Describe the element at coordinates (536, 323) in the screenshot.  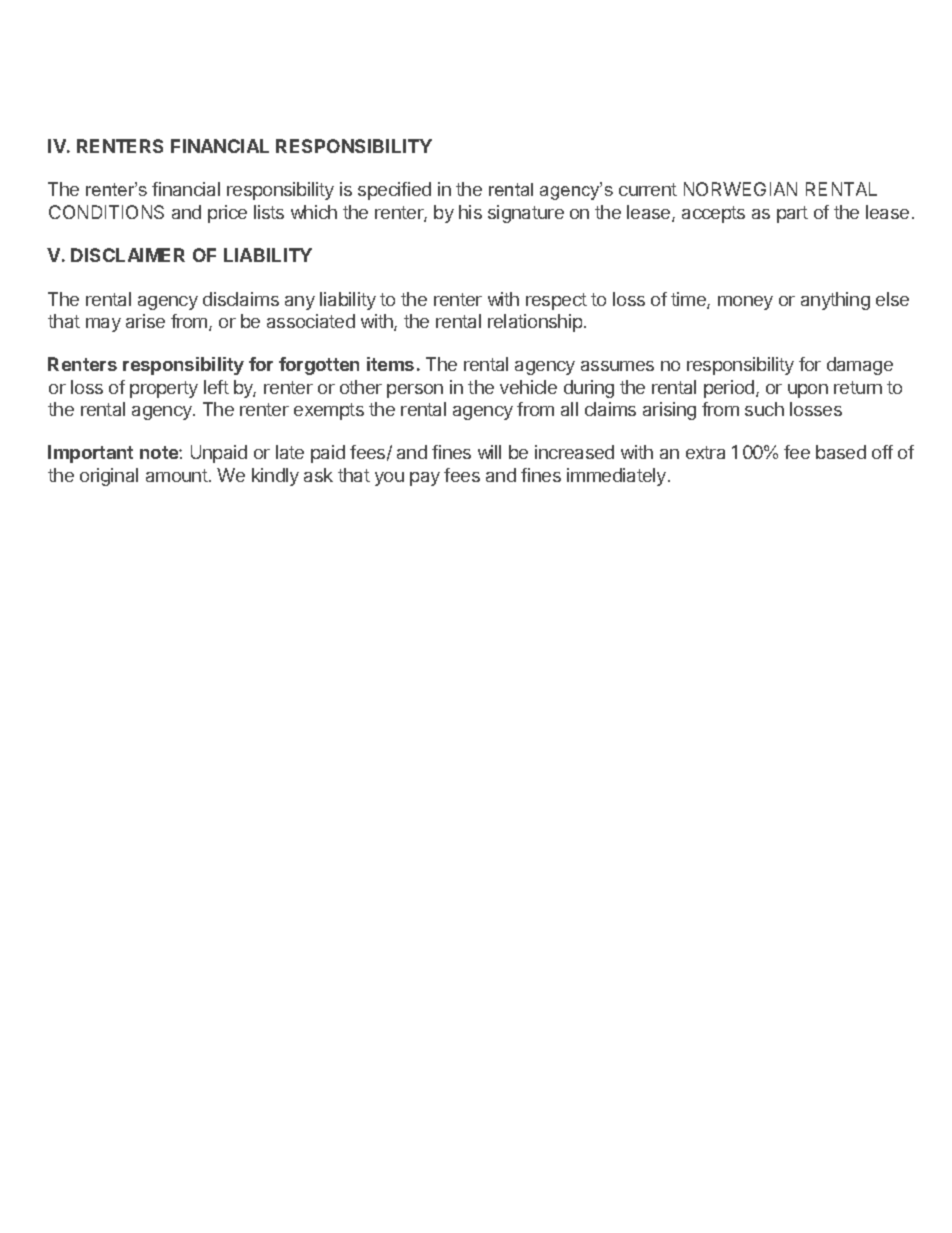
I see `relationship` at that location.
